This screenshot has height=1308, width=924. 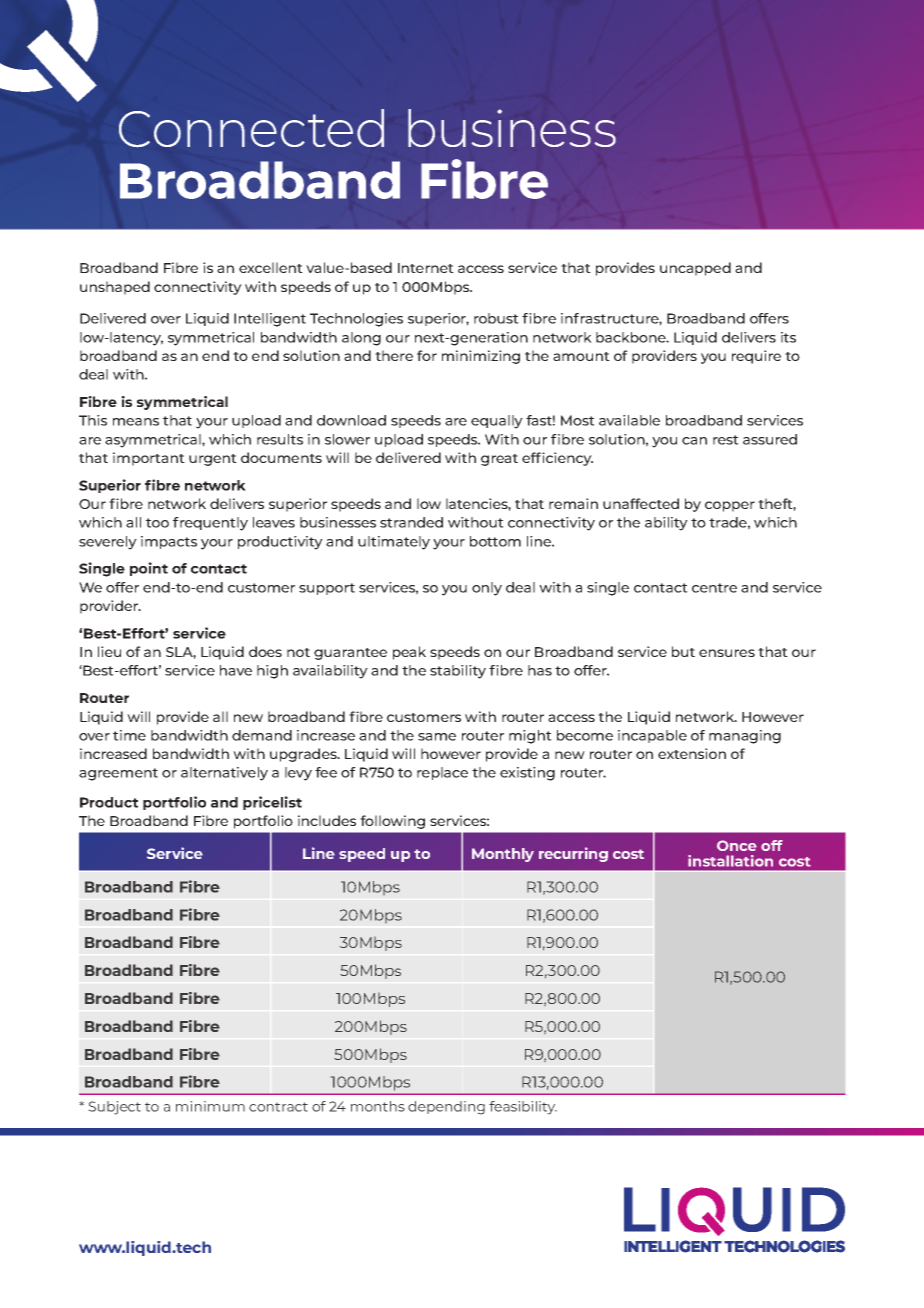 I want to click on following, so click(x=393, y=822).
